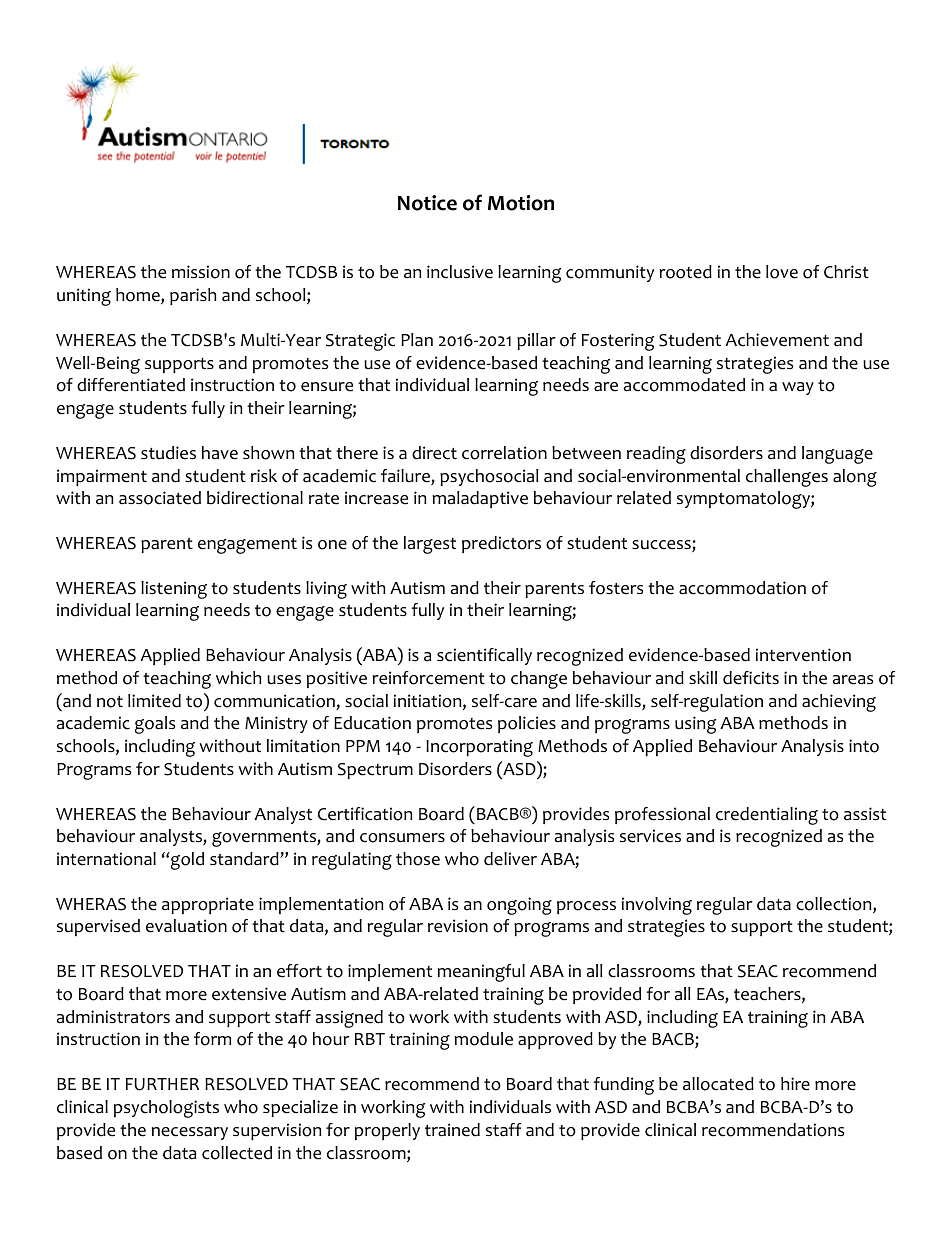  I want to click on hire, so click(795, 1084).
